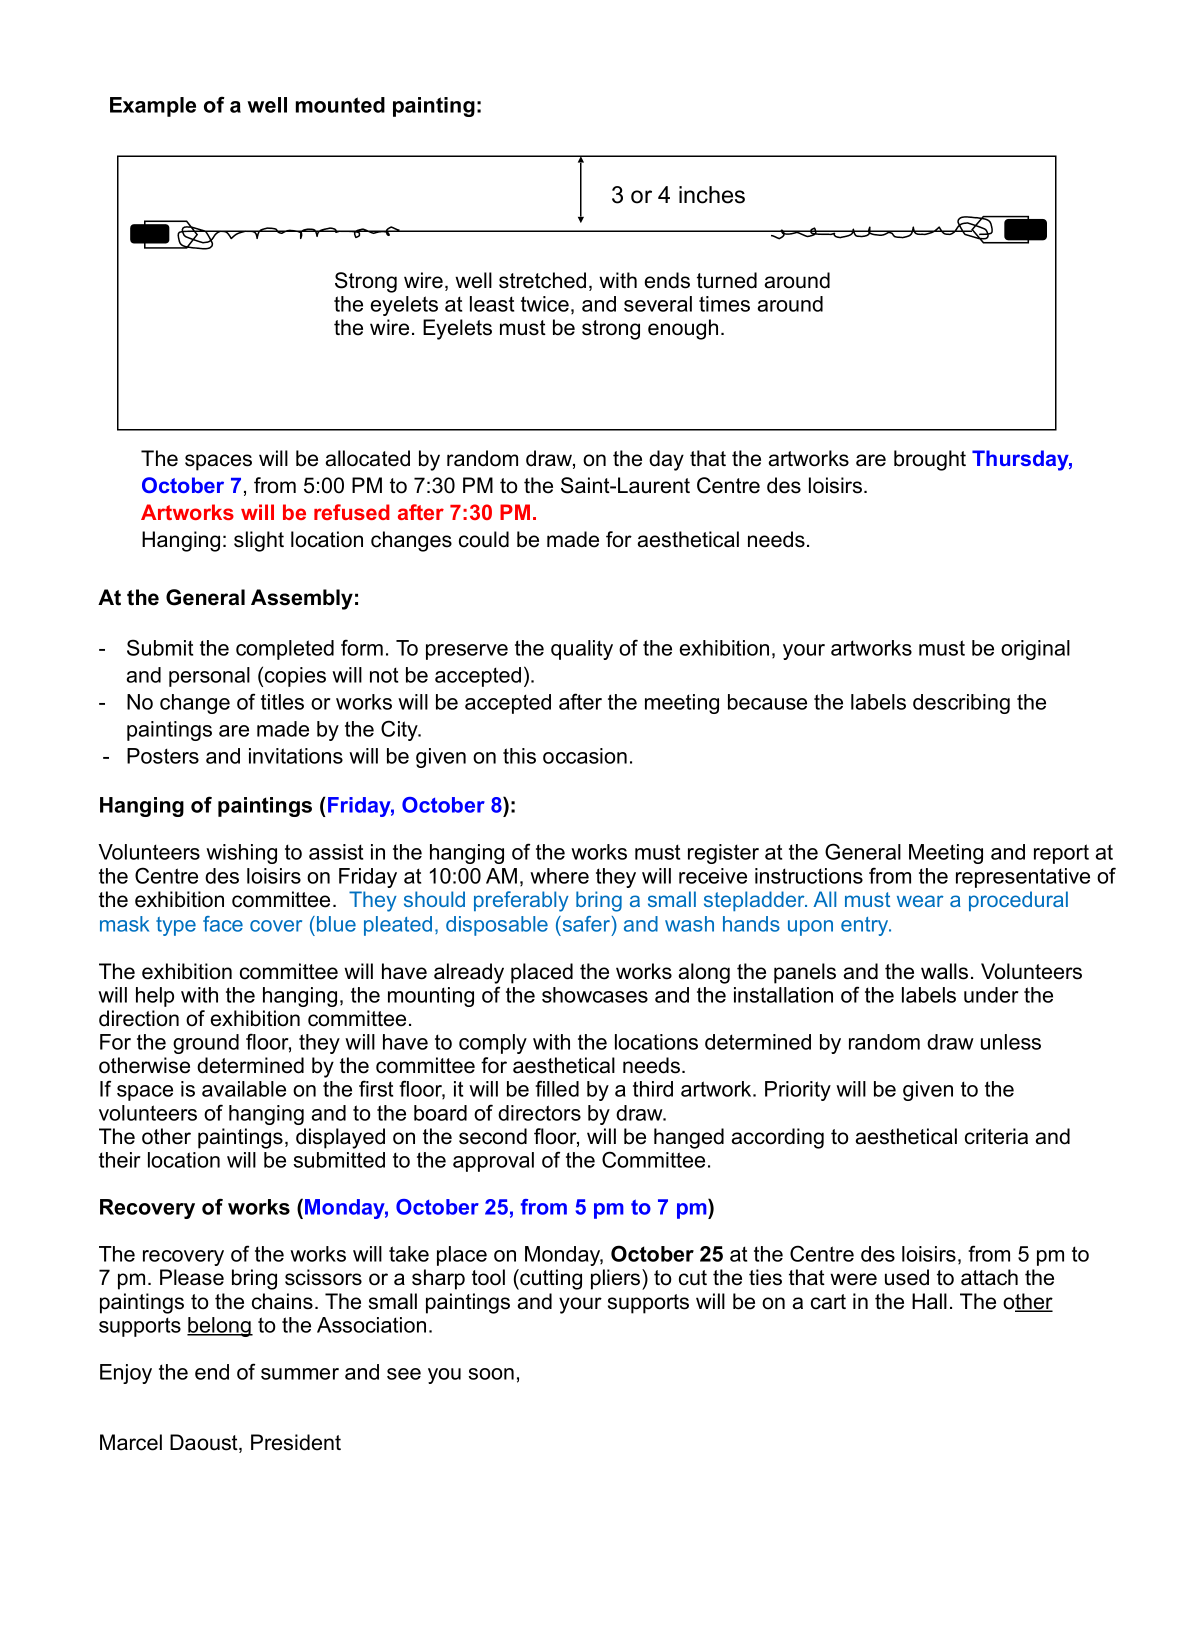  Describe the element at coordinates (153, 107) in the page. I see `Example` at that location.
